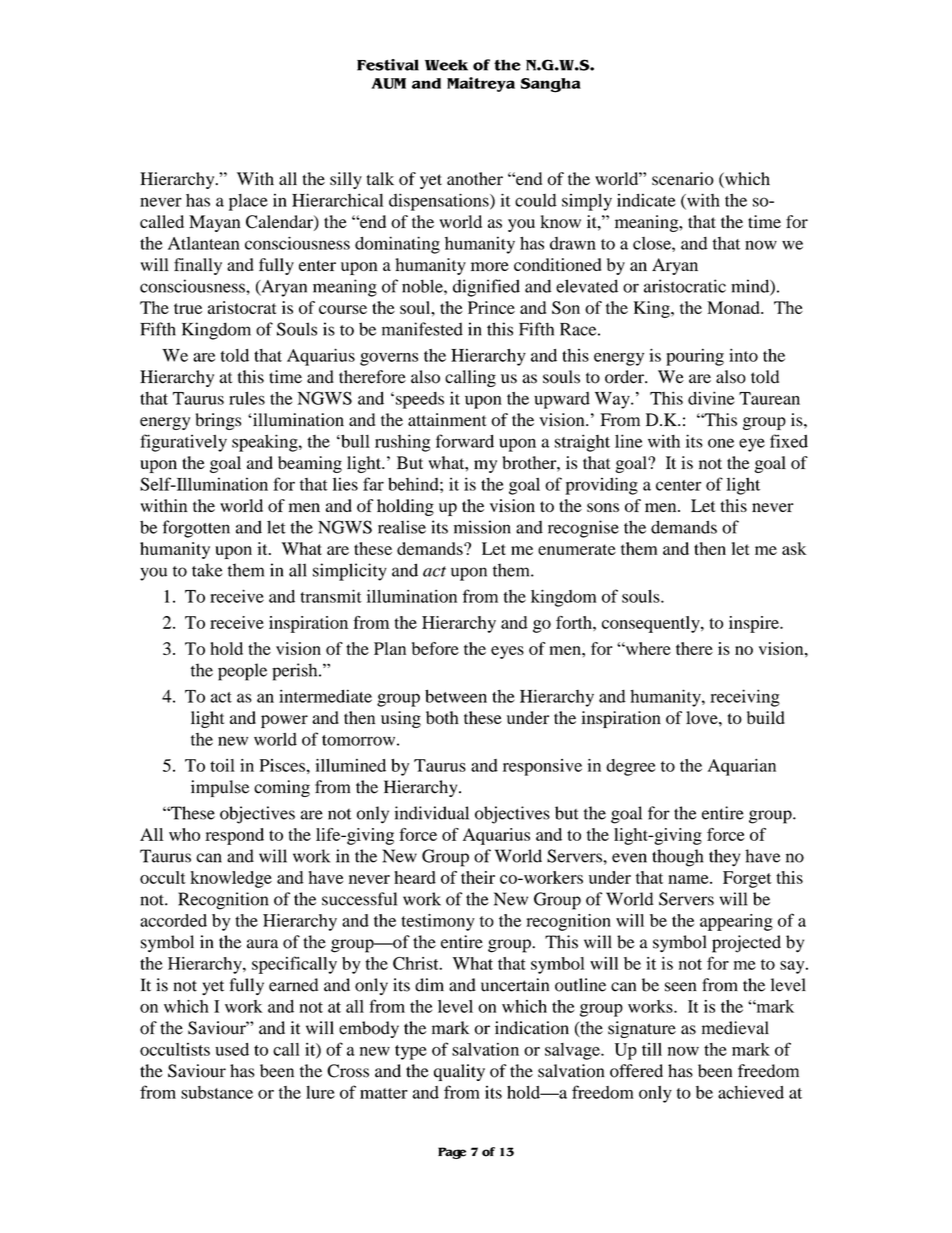 The image size is (952, 1233). Describe the element at coordinates (248, 202) in the page. I see `place` at that location.
